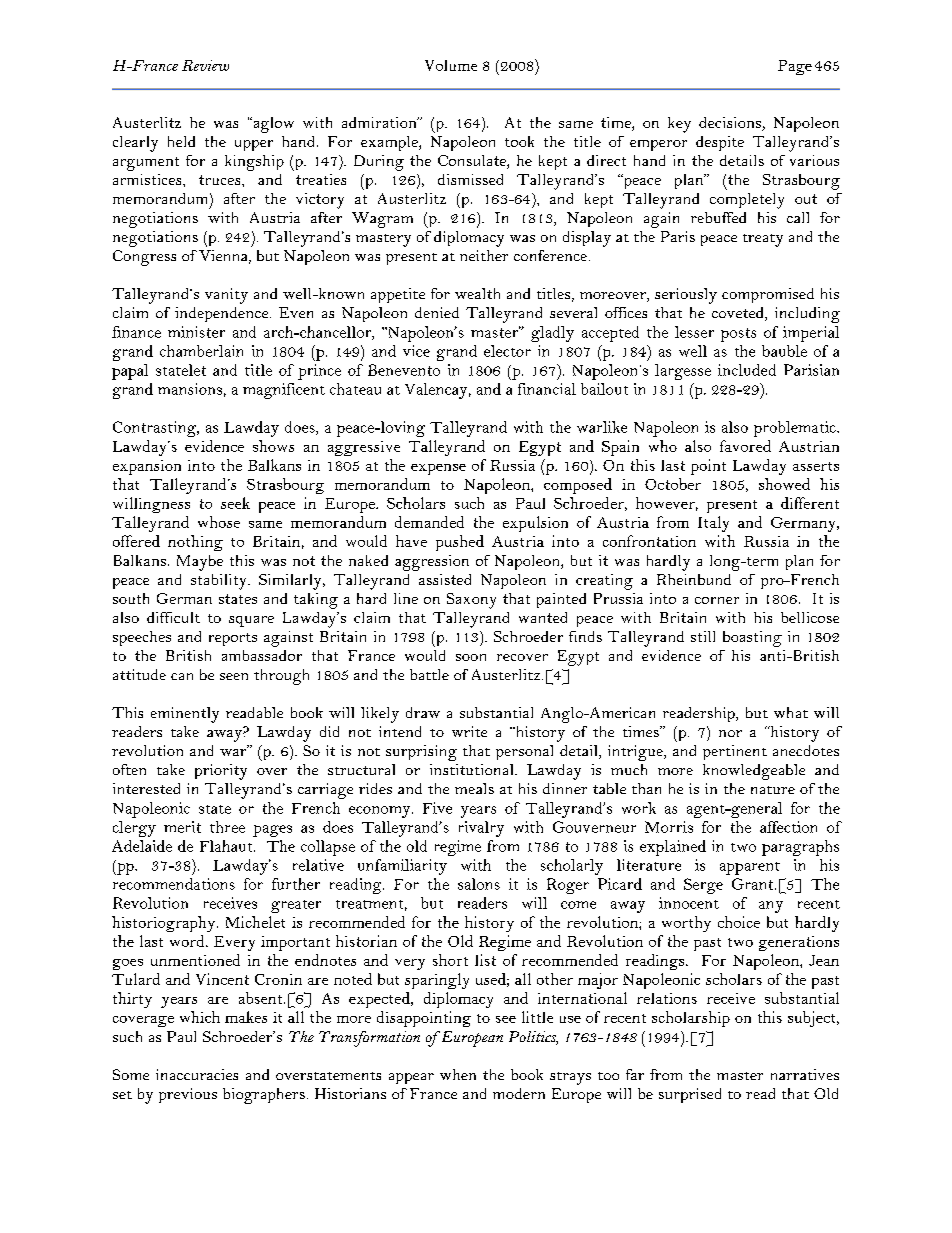  Describe the element at coordinates (451, 65) in the screenshot. I see `Volume` at that location.
